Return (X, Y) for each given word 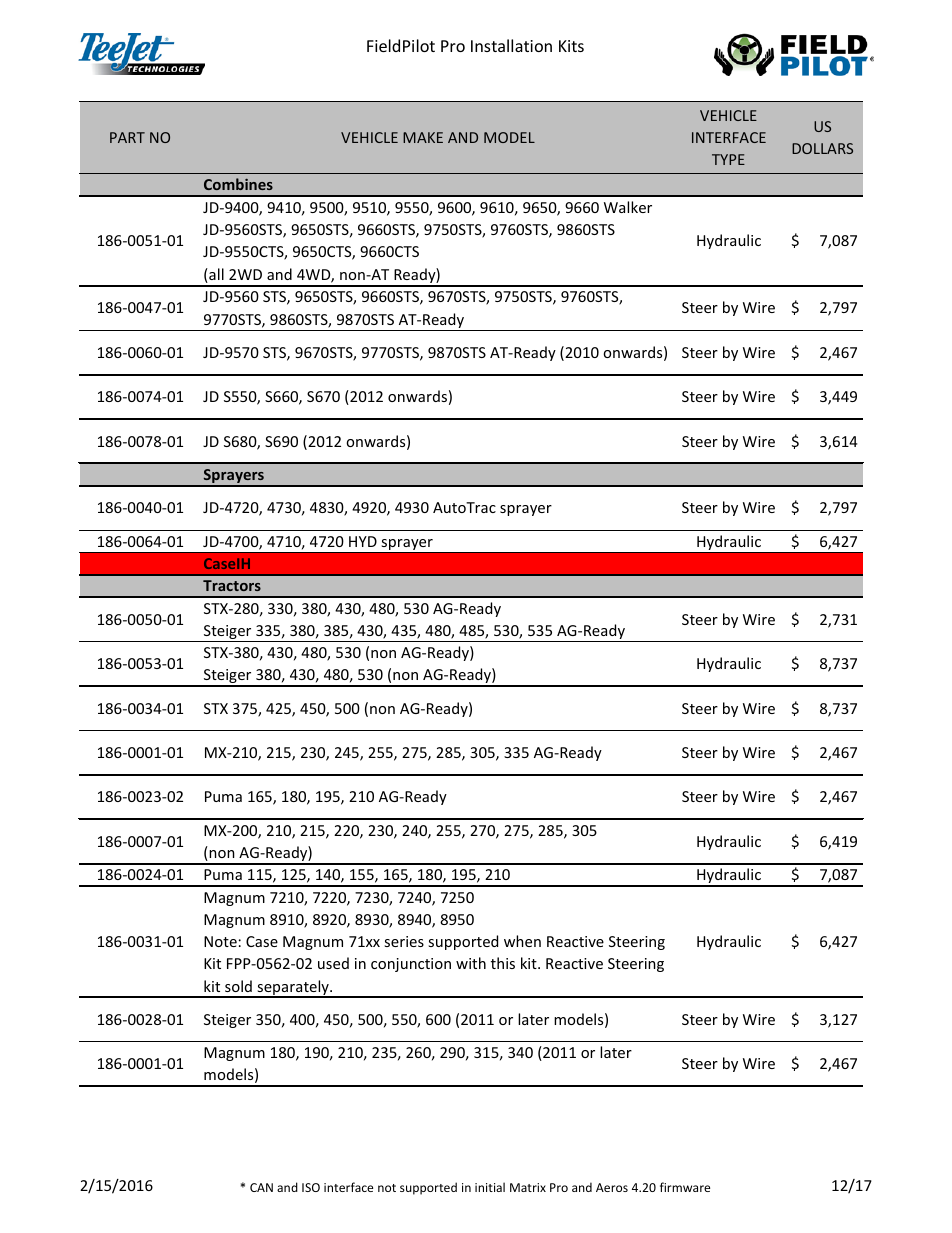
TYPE (728, 159)
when (522, 941)
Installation (511, 45)
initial (490, 1187)
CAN (261, 1187)
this (503, 963)
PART (127, 137)
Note (220, 941)
